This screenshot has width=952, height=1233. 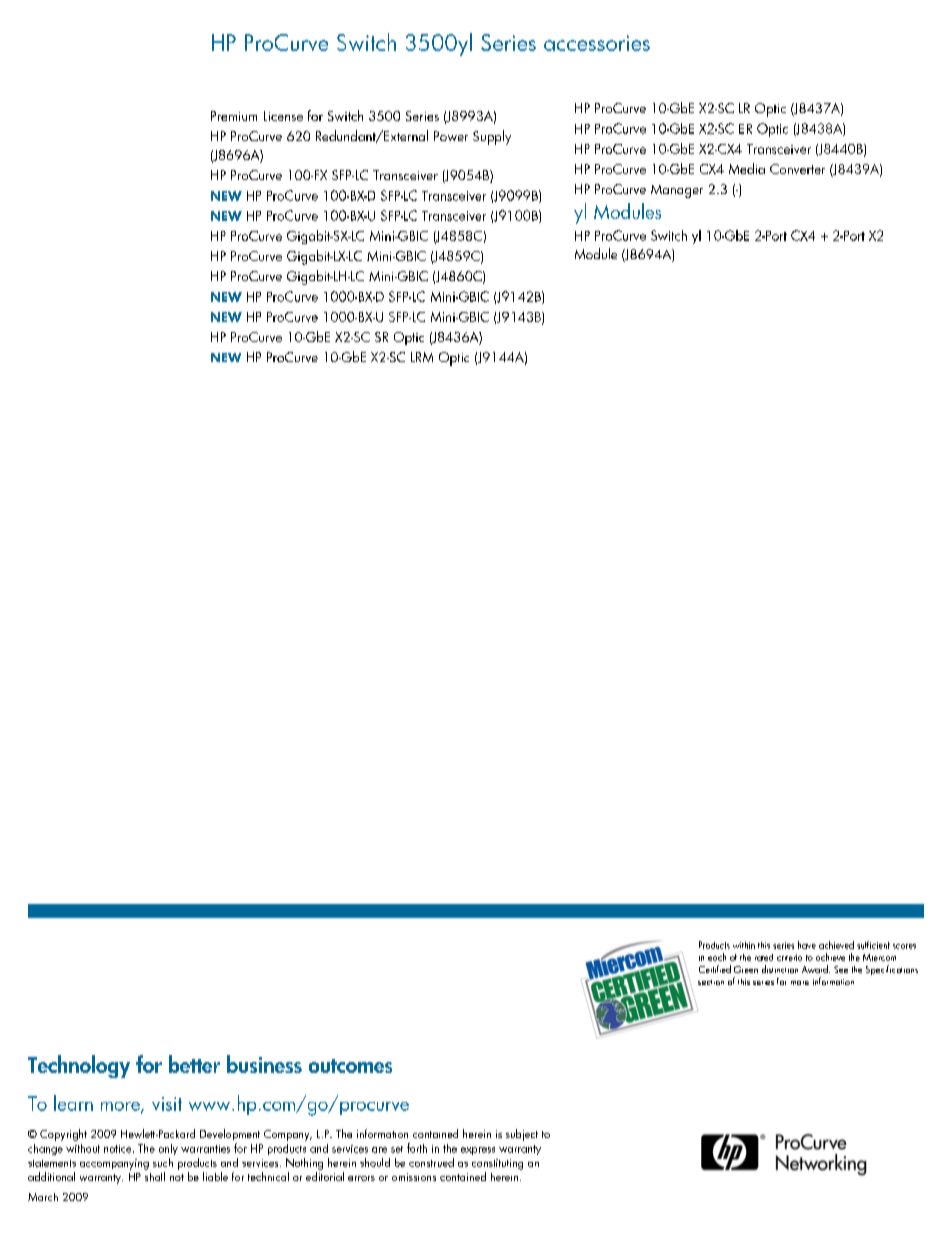 I want to click on Premium, so click(x=234, y=116).
